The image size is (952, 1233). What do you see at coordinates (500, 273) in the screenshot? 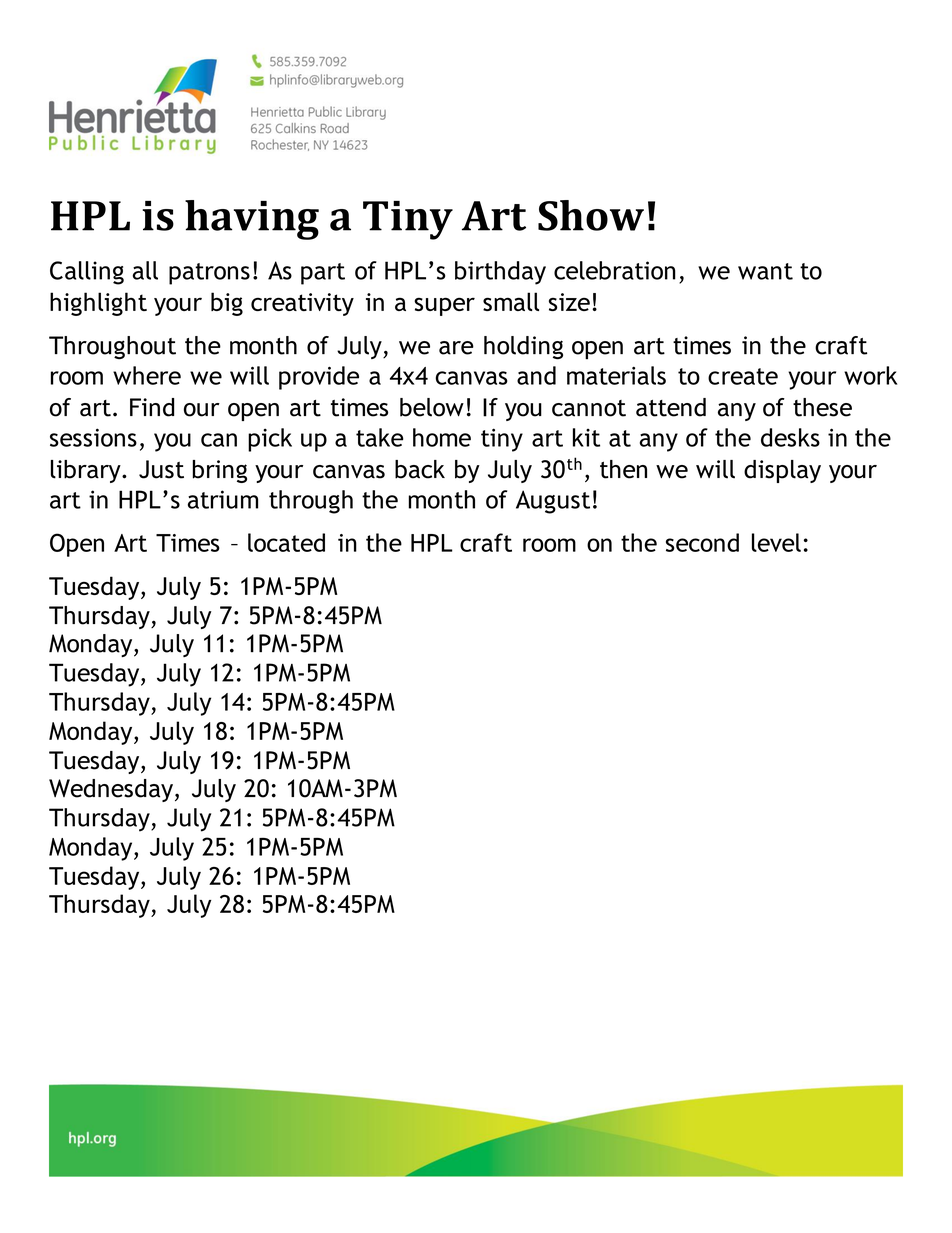
I see `birthday` at bounding box center [500, 273].
